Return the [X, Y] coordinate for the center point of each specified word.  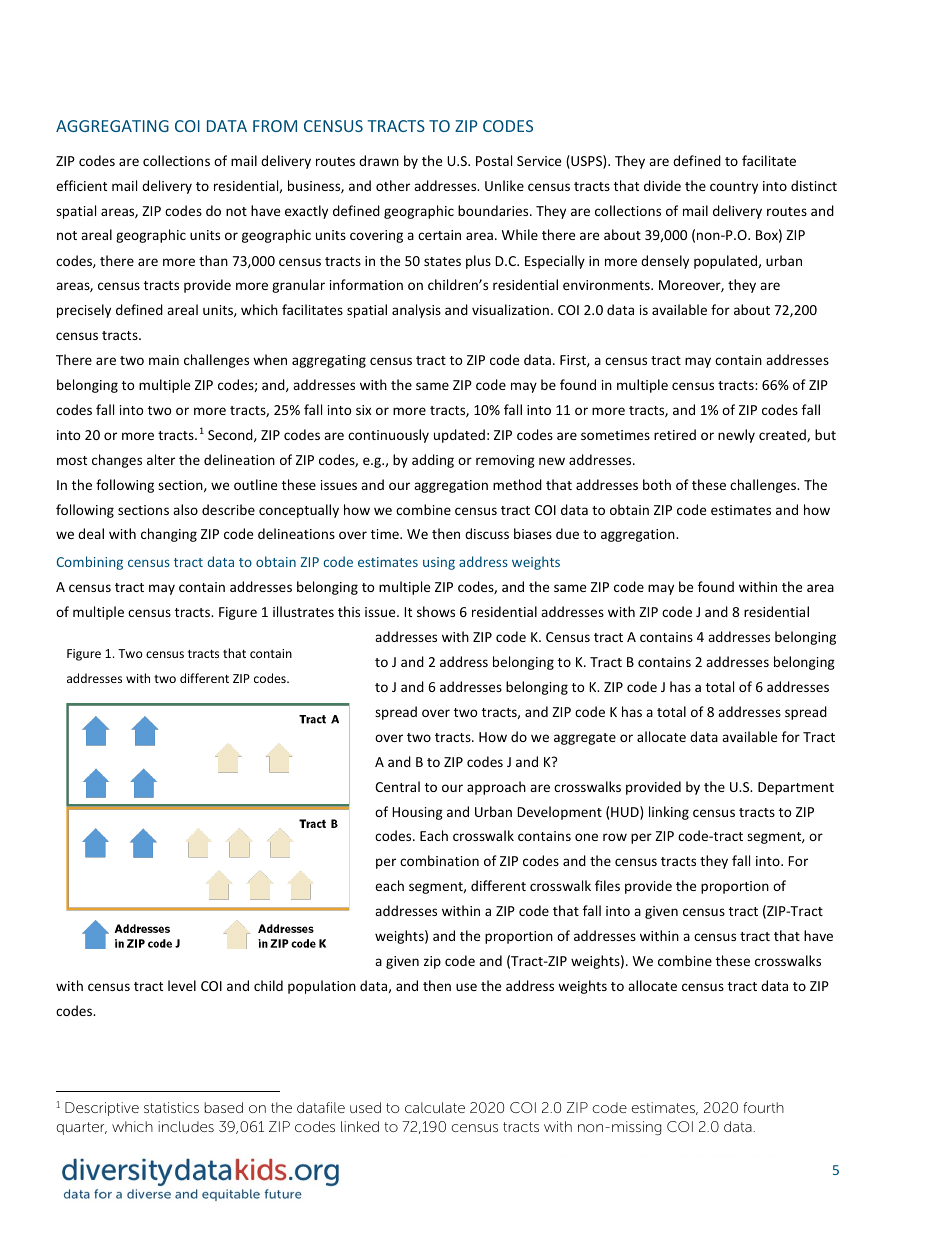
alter [161, 459]
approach [496, 788]
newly [736, 436]
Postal [494, 160]
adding [433, 461]
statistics [171, 1107]
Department [796, 788]
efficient [81, 185]
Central [397, 786]
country [734, 188]
